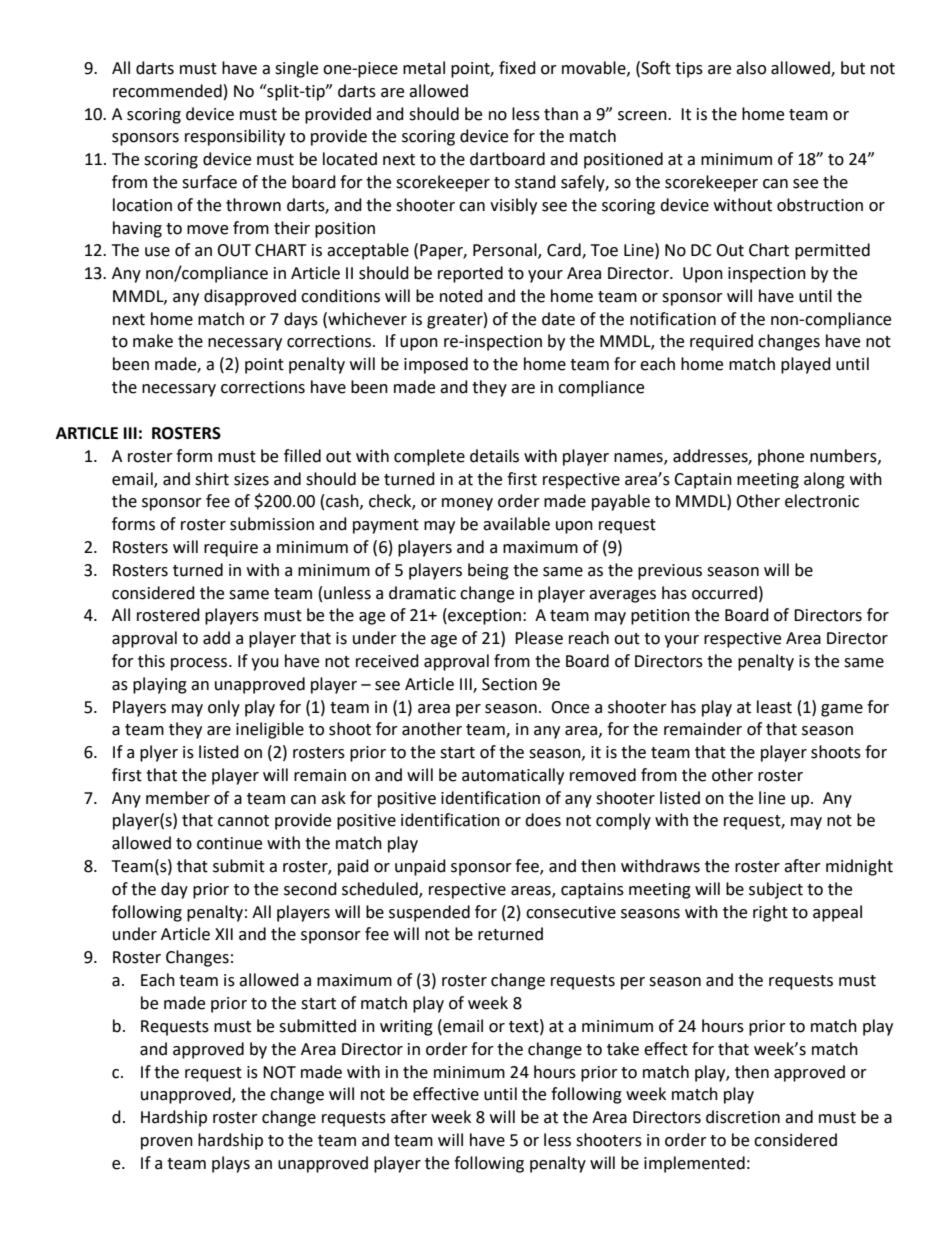 The width and height of the screenshot is (952, 1233). Describe the element at coordinates (724, 593) in the screenshot. I see `occurred` at that location.
